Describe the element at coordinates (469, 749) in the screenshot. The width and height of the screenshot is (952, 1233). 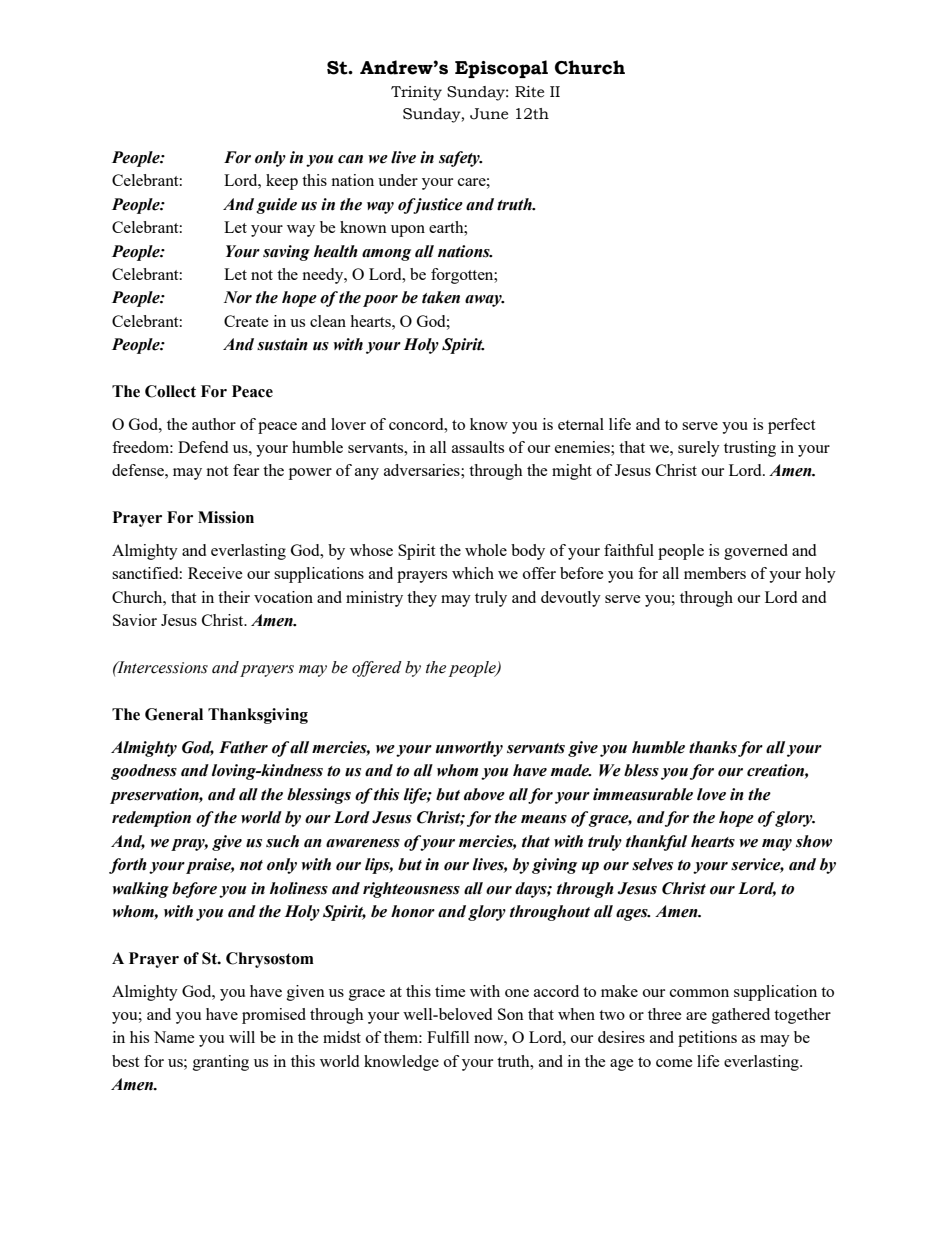
I see `unworthy` at that location.
